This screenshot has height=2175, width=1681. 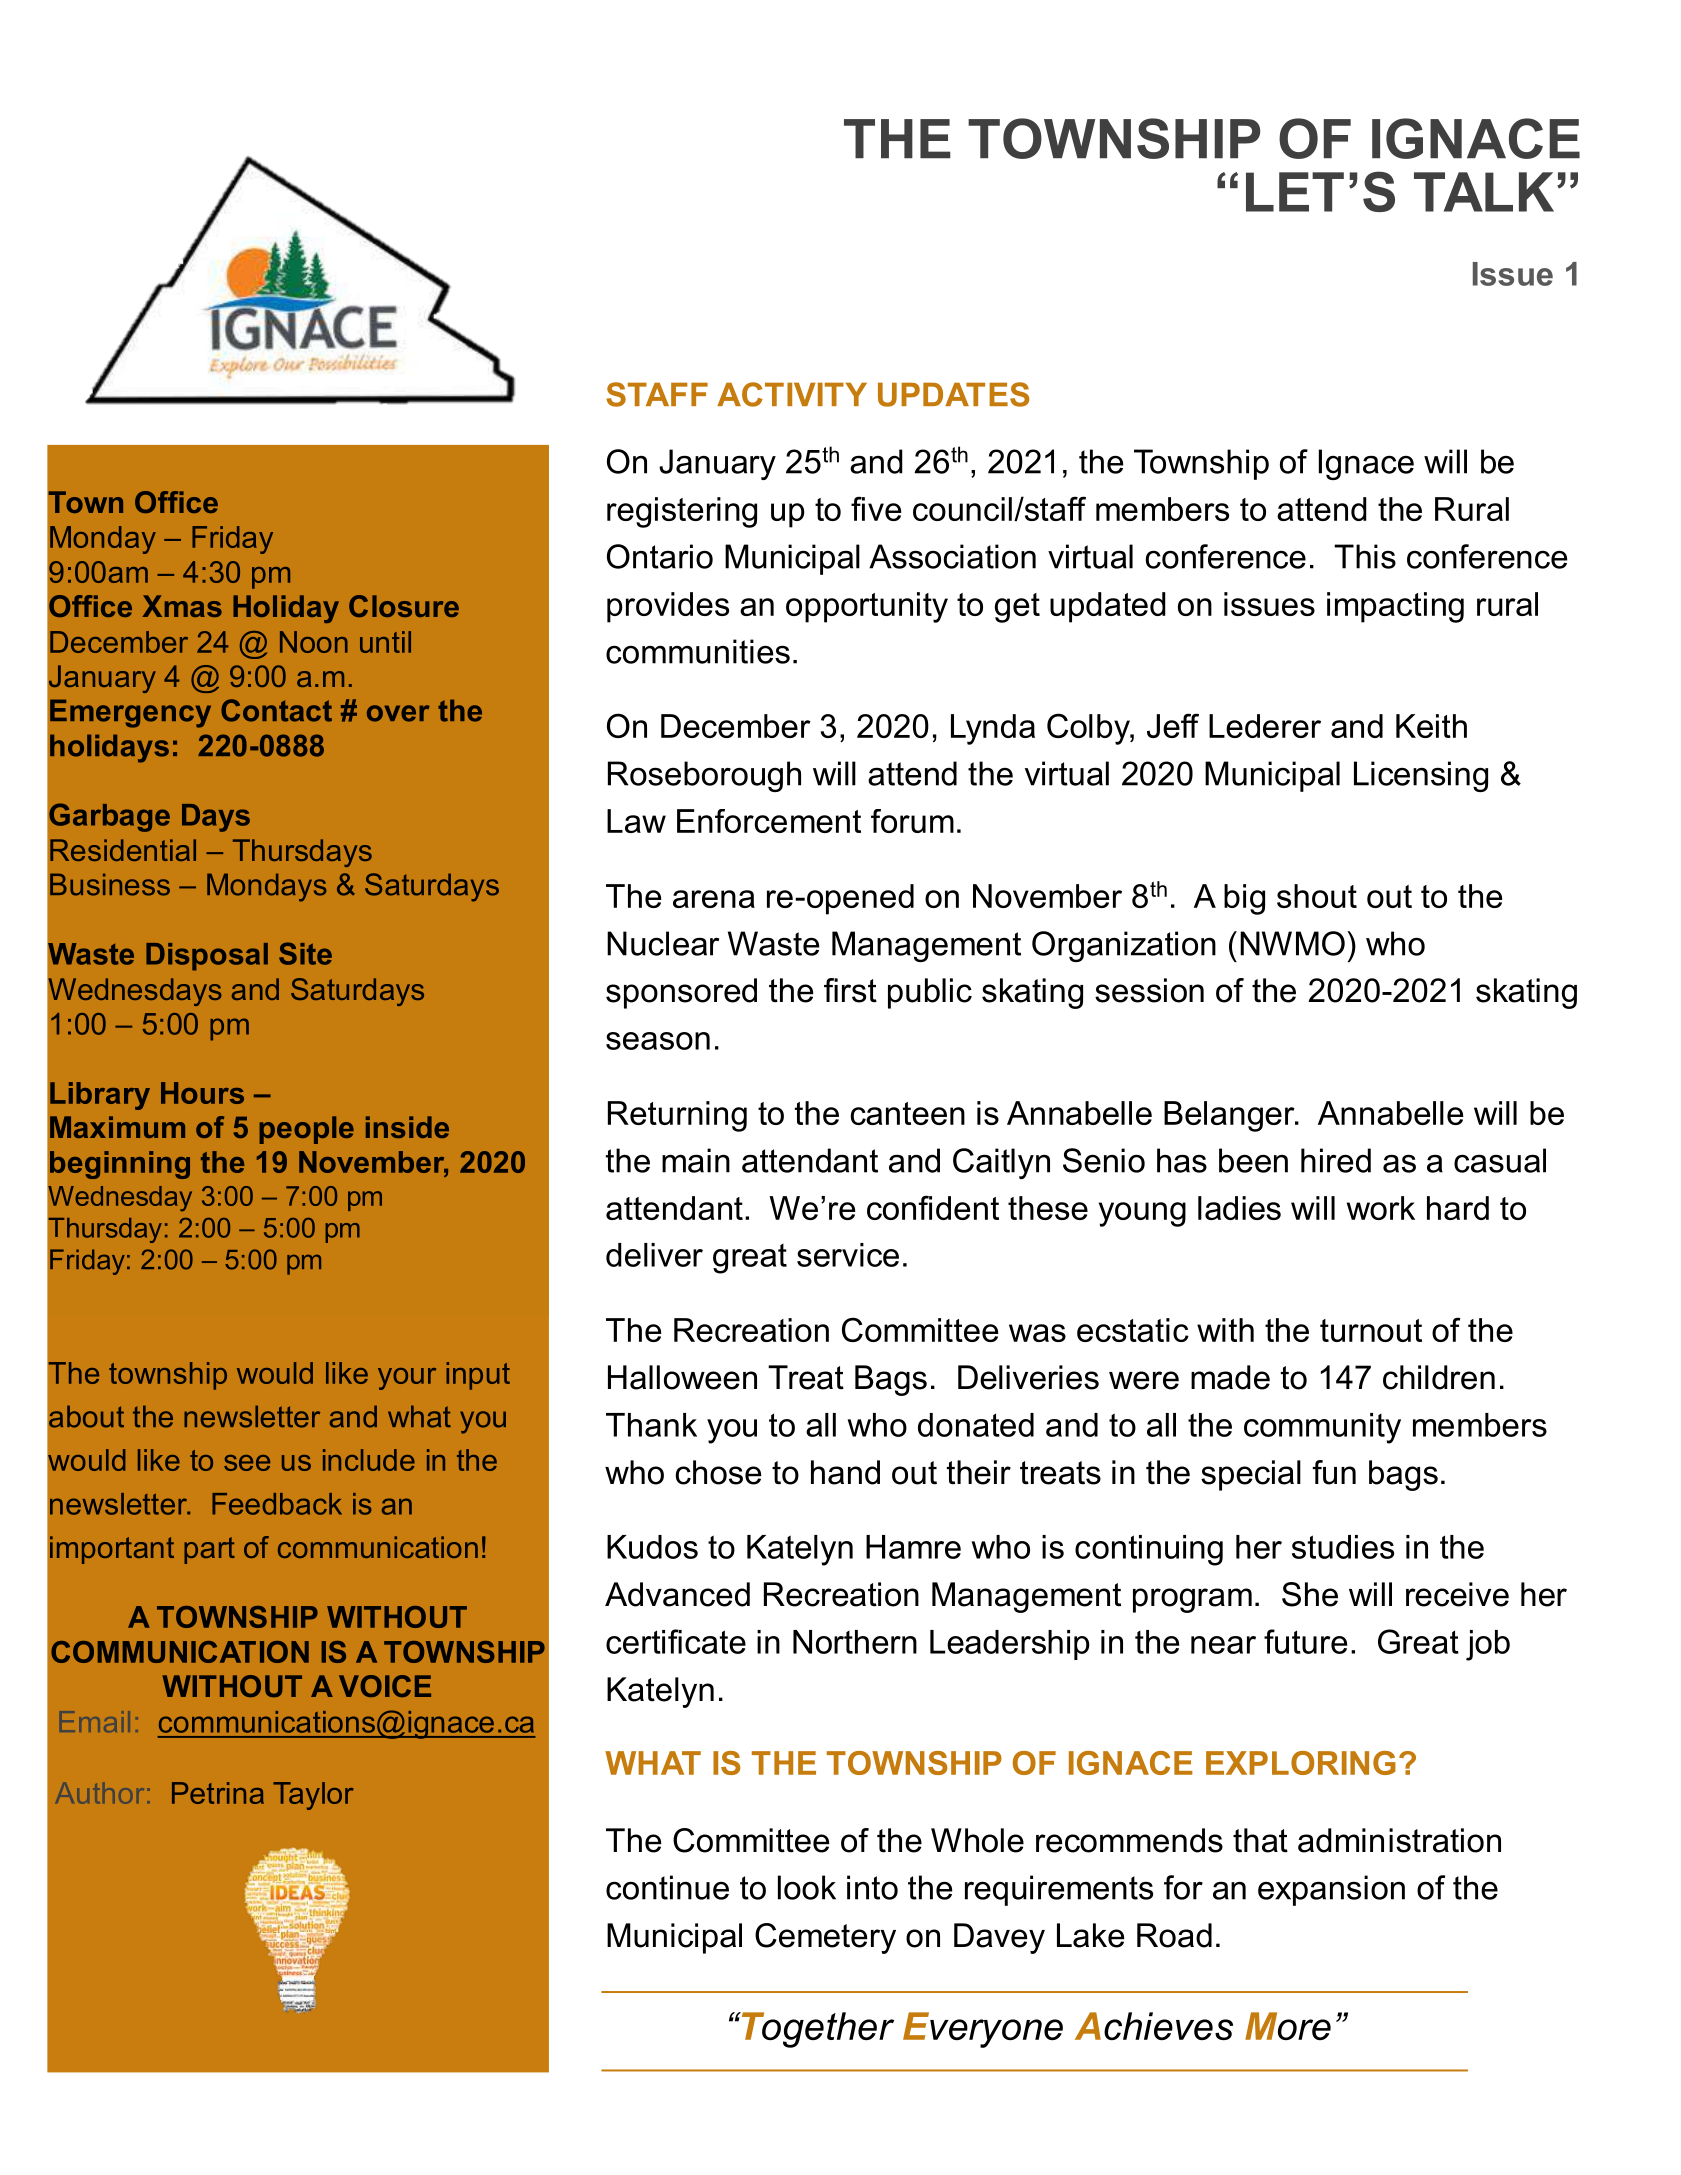 I want to click on ACTIVITY, so click(x=792, y=394).
